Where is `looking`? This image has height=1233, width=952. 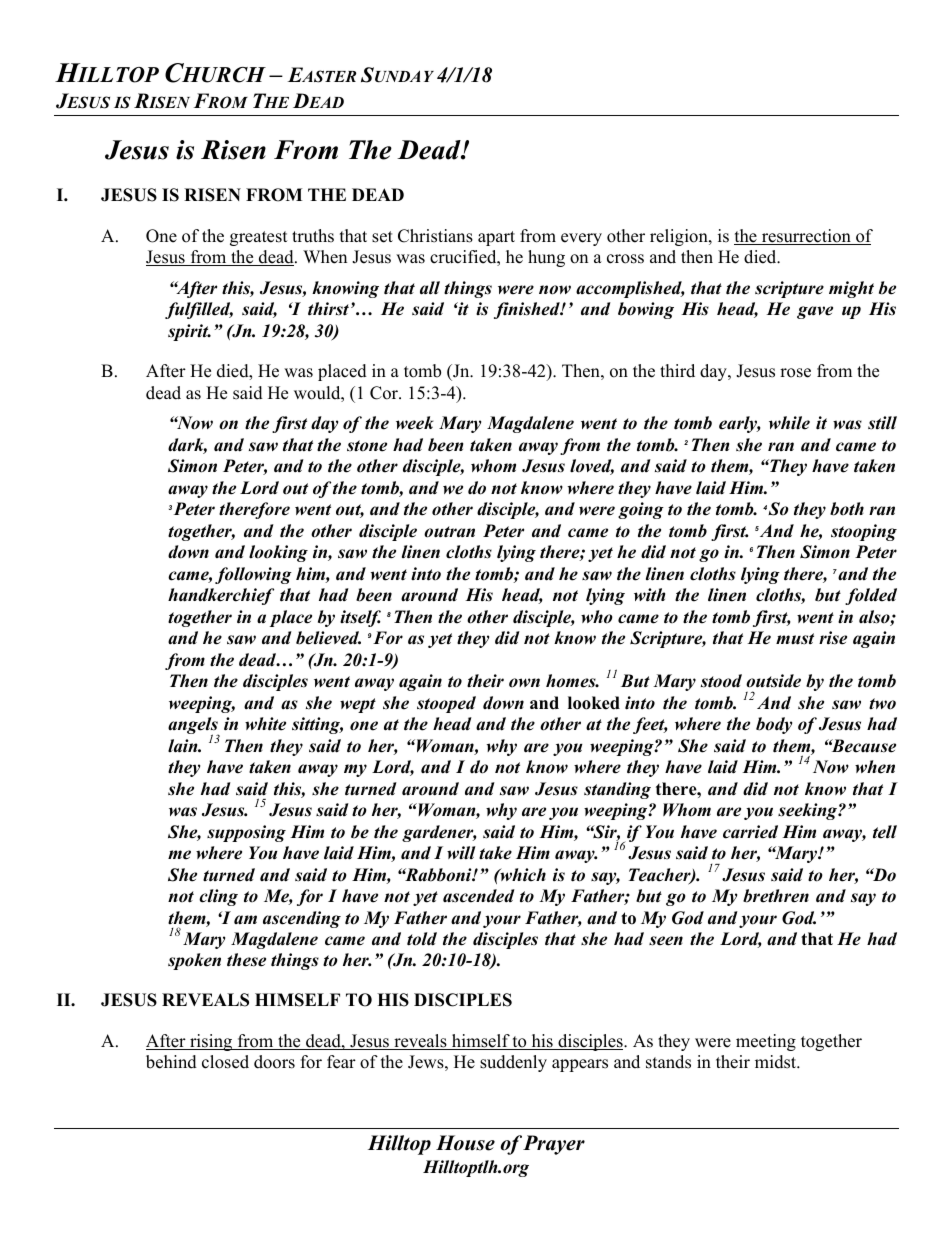
looking is located at coordinates (278, 553).
